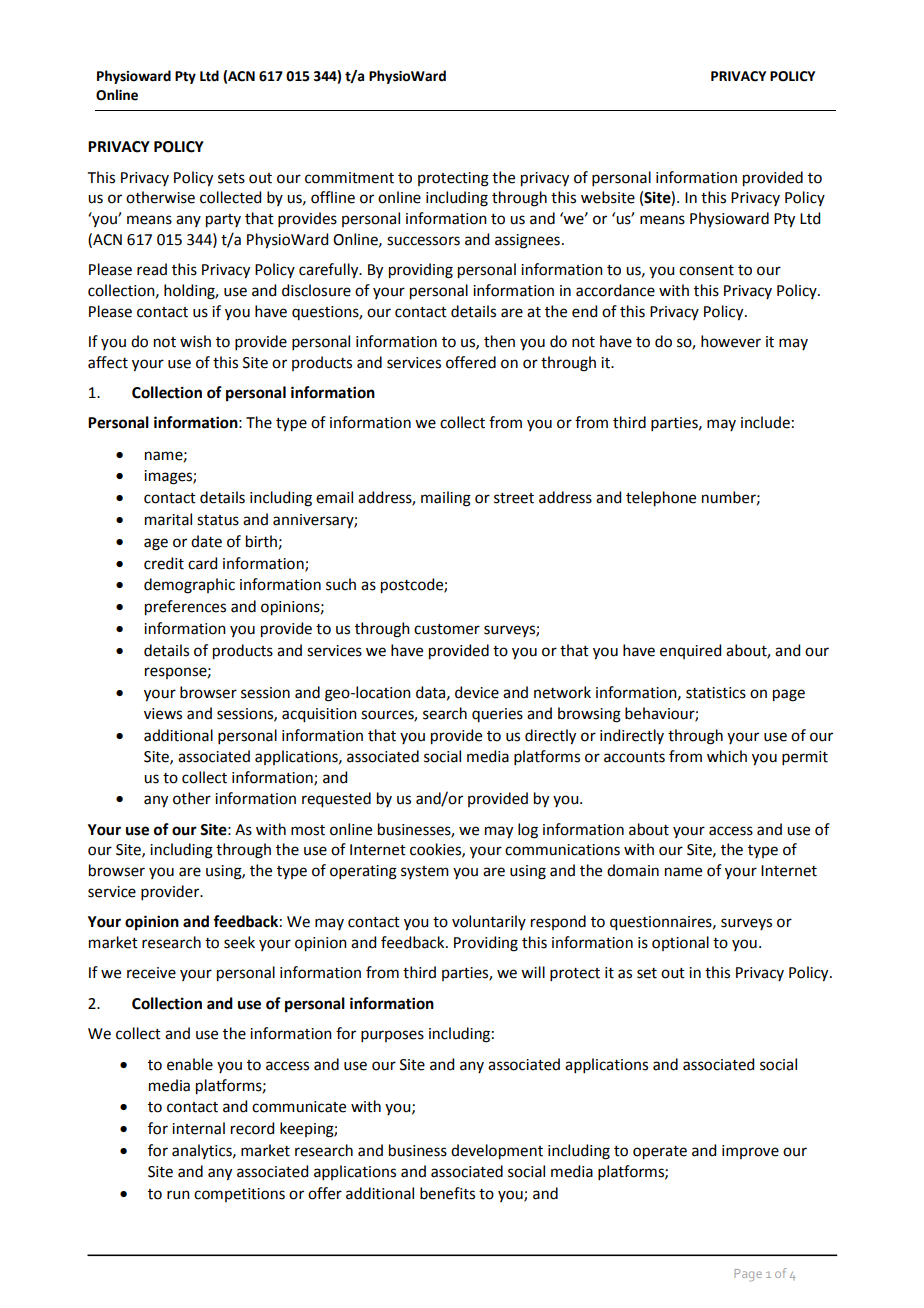  I want to click on successors, so click(423, 241).
